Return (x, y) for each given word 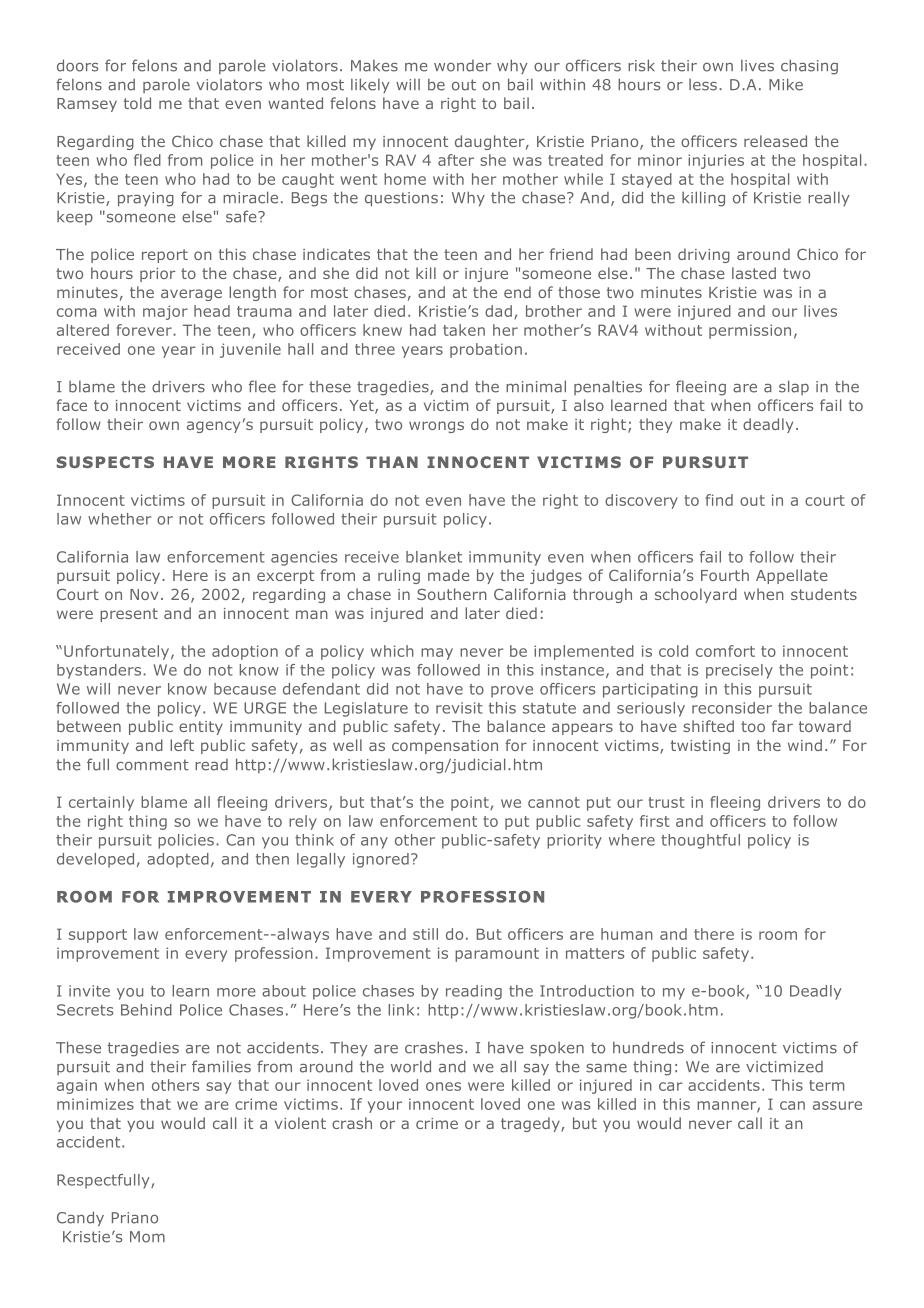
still (425, 934)
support (98, 936)
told (137, 103)
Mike (786, 84)
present (129, 615)
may (437, 654)
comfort (725, 651)
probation (486, 350)
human (627, 934)
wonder (462, 66)
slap (794, 387)
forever (145, 330)
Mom (147, 1237)
